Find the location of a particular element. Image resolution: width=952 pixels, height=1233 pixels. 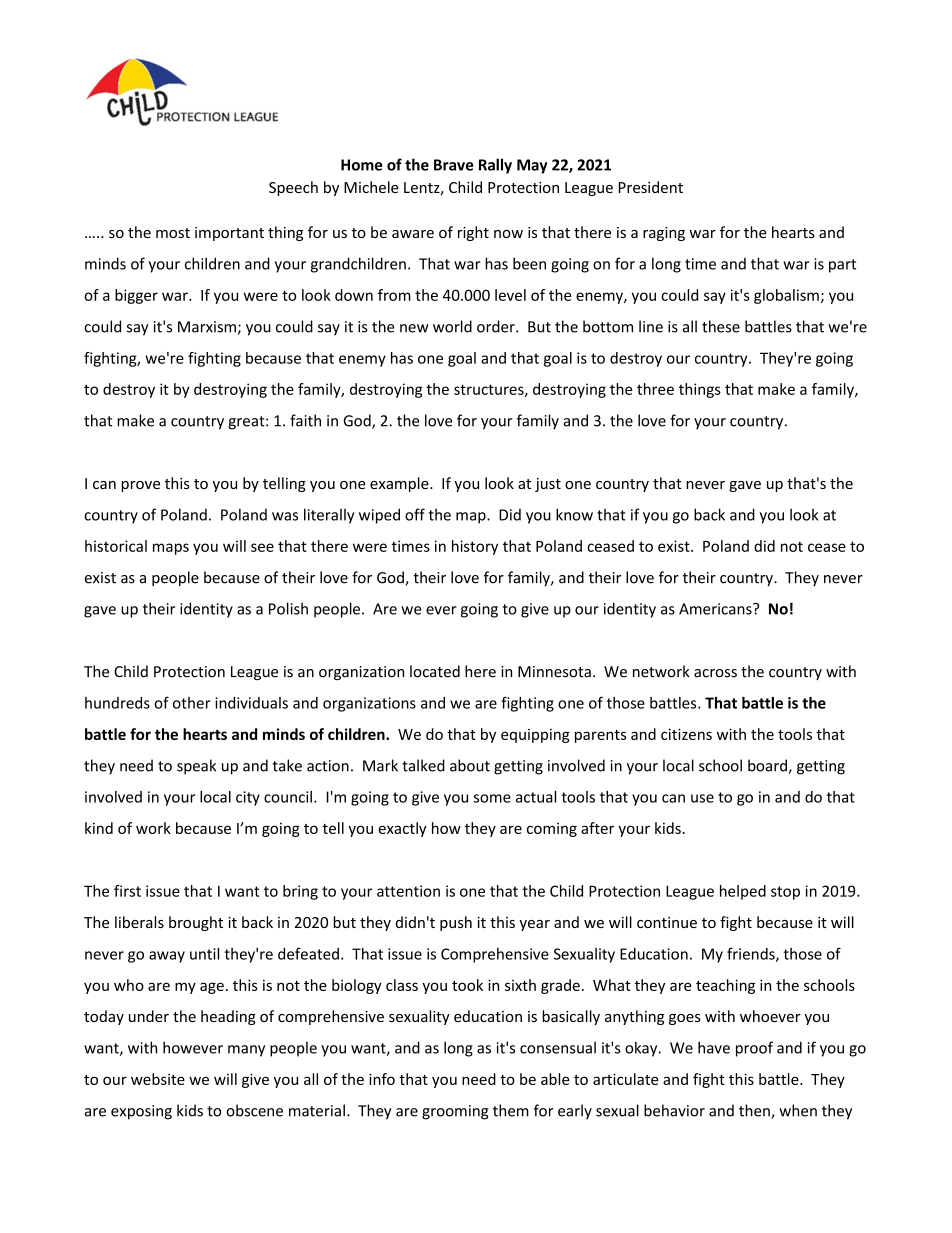

history is located at coordinates (475, 547).
